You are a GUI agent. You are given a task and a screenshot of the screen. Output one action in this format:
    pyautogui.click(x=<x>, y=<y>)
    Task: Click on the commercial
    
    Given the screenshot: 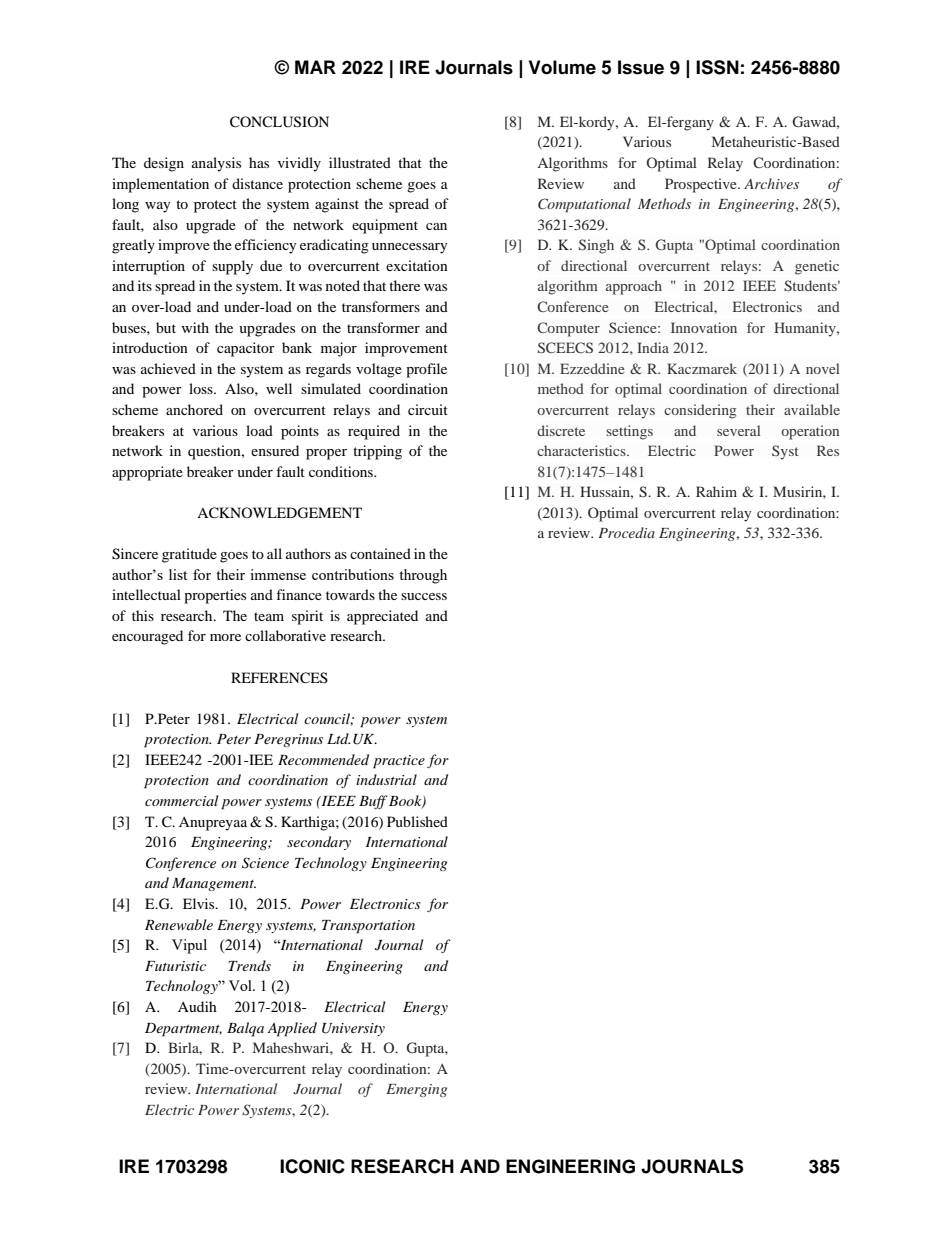 What is the action you would take?
    pyautogui.click(x=182, y=800)
